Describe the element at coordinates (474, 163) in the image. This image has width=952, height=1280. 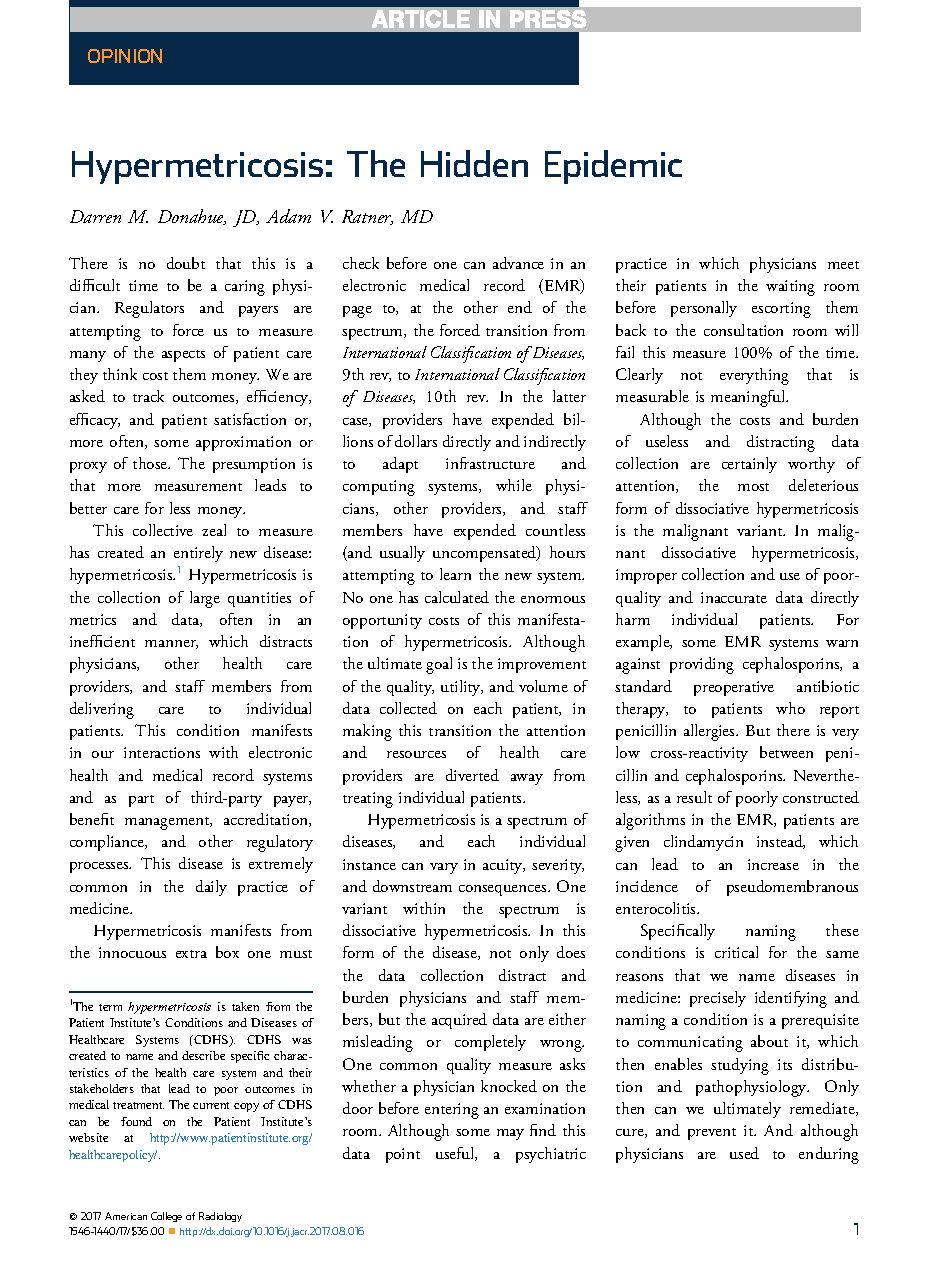
I see `Hidden` at that location.
